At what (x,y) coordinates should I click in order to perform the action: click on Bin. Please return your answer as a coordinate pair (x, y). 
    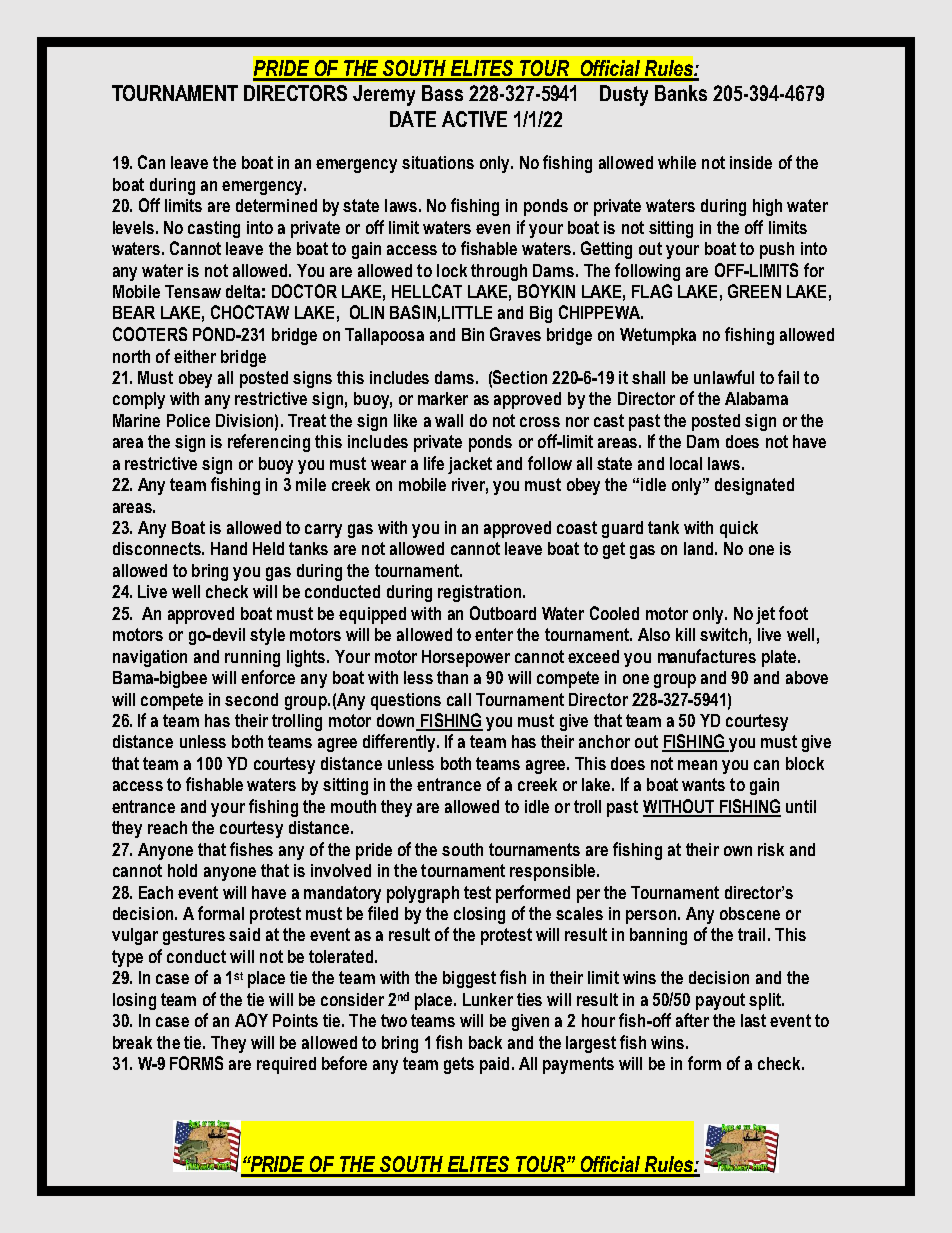
    Looking at the image, I should click on (473, 334).
